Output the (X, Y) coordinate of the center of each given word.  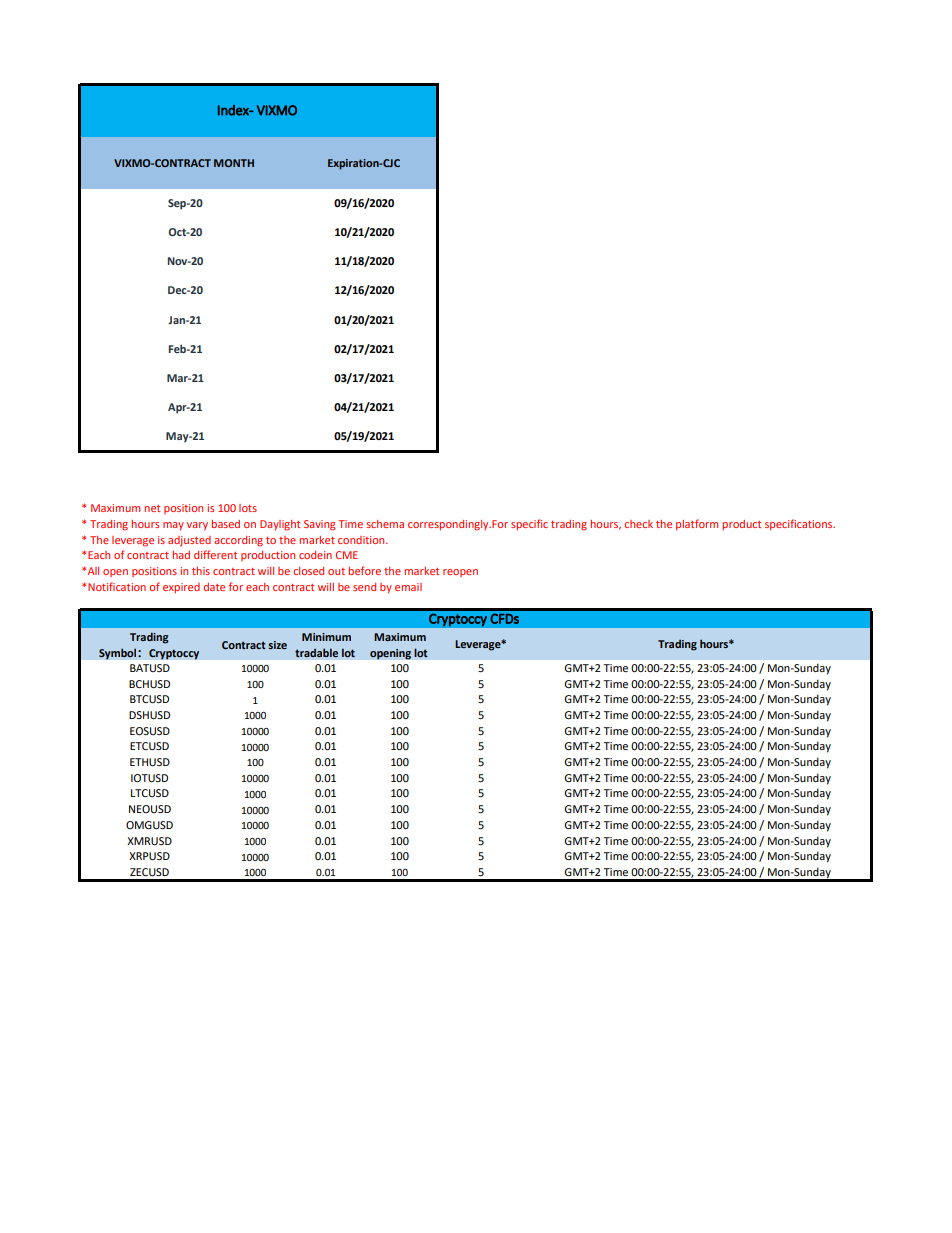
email (408, 587)
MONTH (234, 163)
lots (248, 508)
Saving (319, 525)
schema (385, 524)
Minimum (326, 637)
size (277, 645)
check (638, 524)
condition (362, 540)
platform (697, 524)
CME (347, 555)
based (225, 524)
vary (197, 526)
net (152, 508)
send (364, 587)
